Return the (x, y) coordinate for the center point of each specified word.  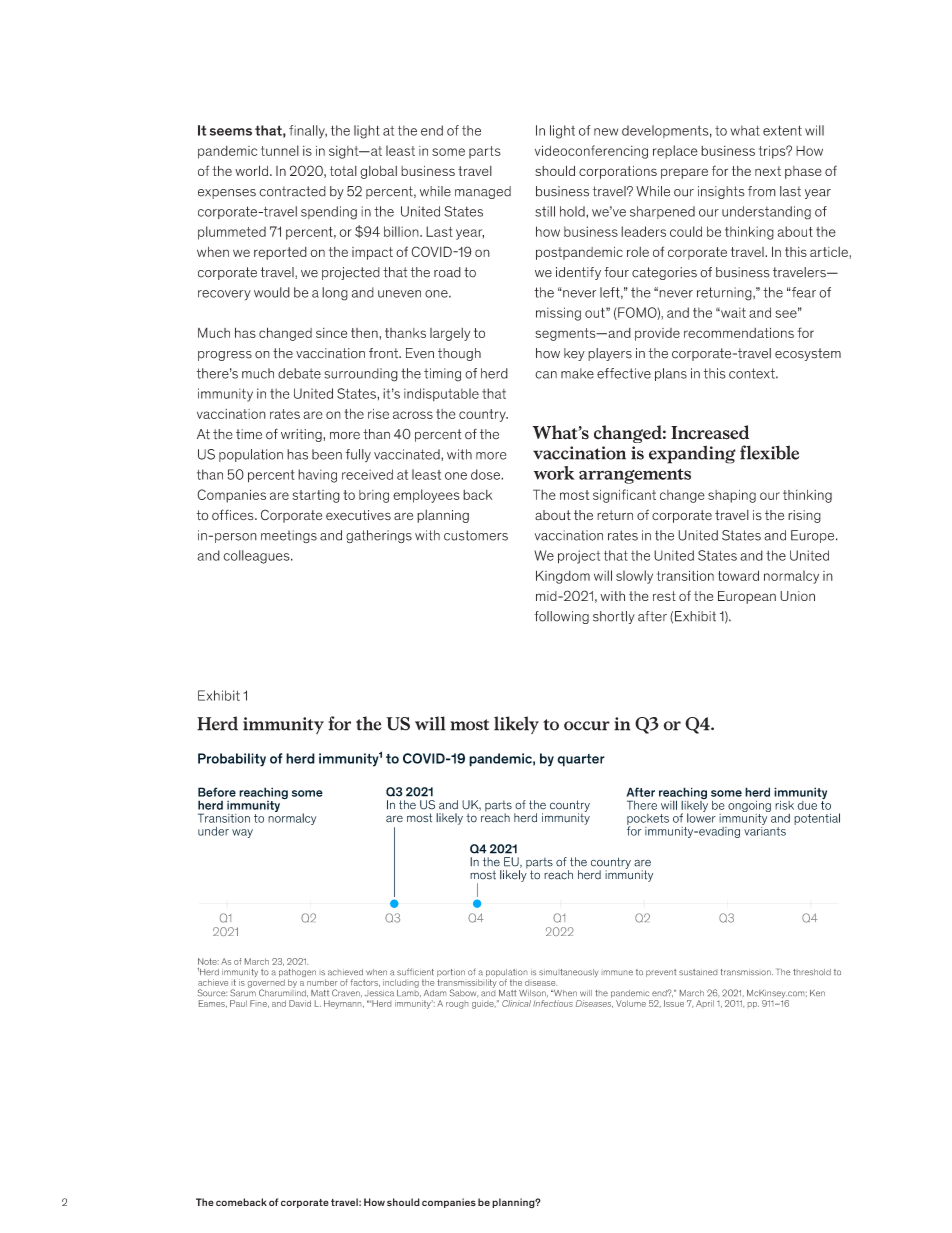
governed (266, 984)
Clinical (516, 1003)
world (253, 170)
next (768, 171)
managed (483, 192)
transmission (747, 972)
